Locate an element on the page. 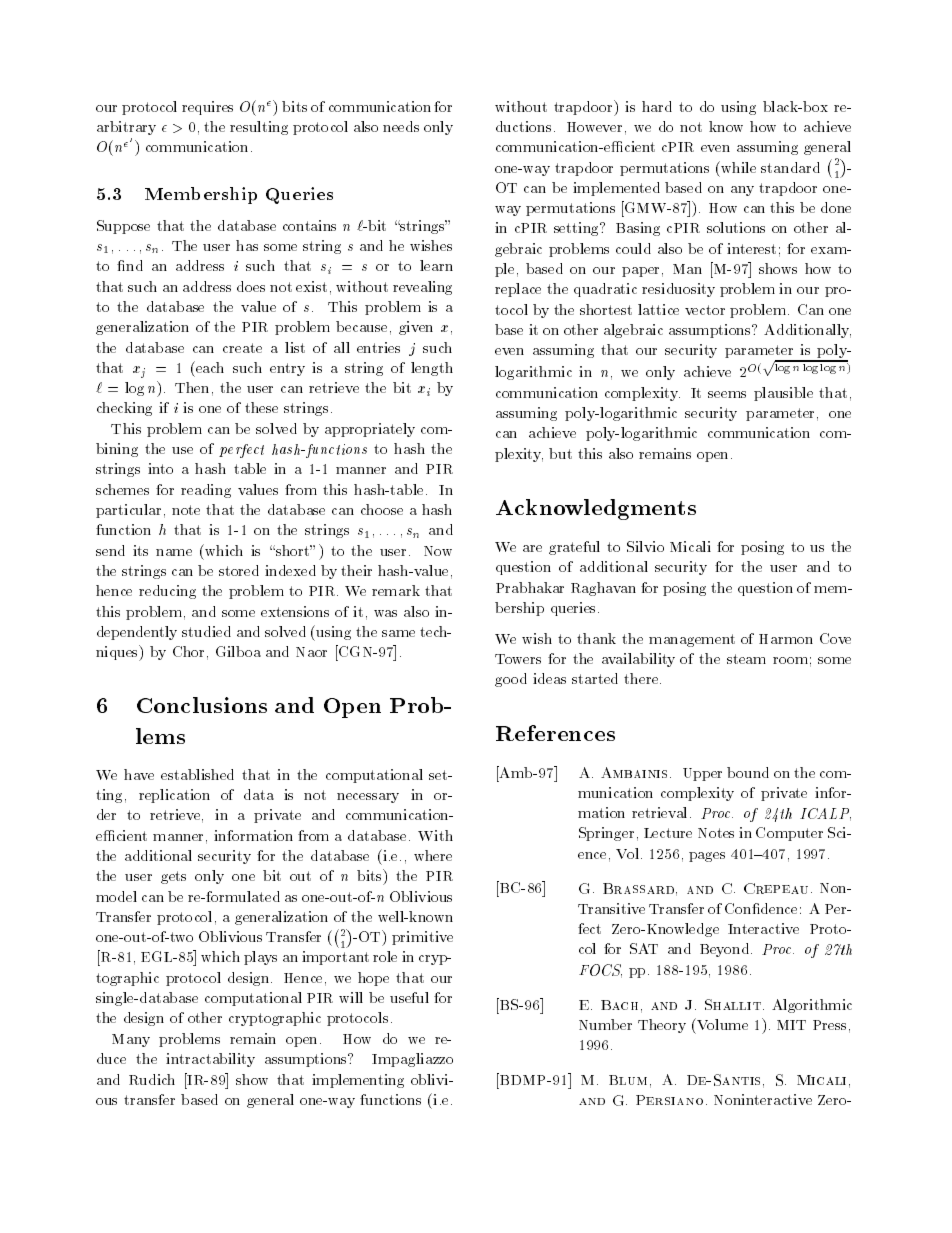 Image resolution: width=952 pixels, height=1233 pixels. useful is located at coordinates (409, 997).
